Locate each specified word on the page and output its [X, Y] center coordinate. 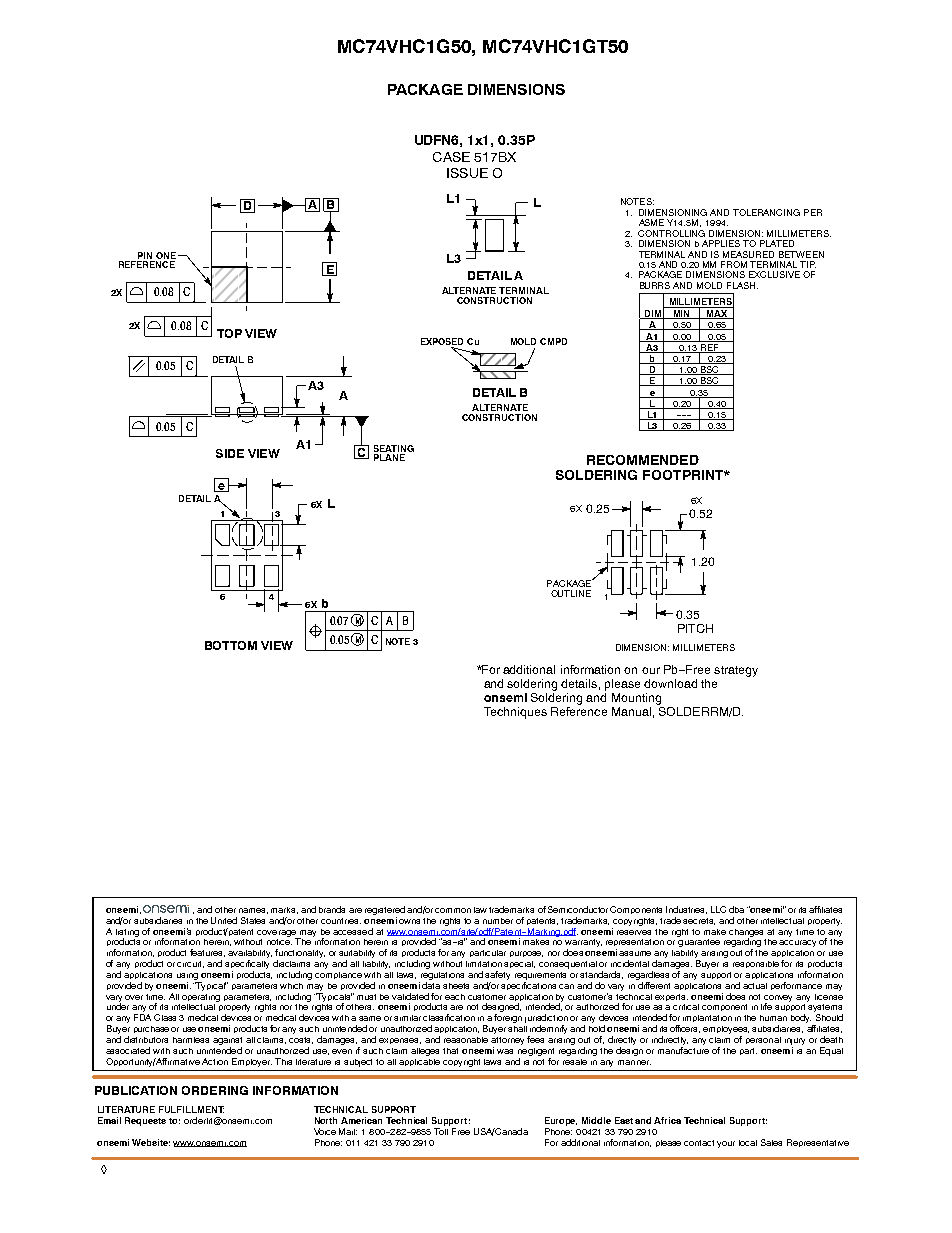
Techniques [515, 713]
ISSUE [467, 173]
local [748, 1143]
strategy [736, 671]
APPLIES [721, 243]
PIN [145, 255]
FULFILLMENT [191, 1109]
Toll [441, 1131]
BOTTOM [231, 645]
